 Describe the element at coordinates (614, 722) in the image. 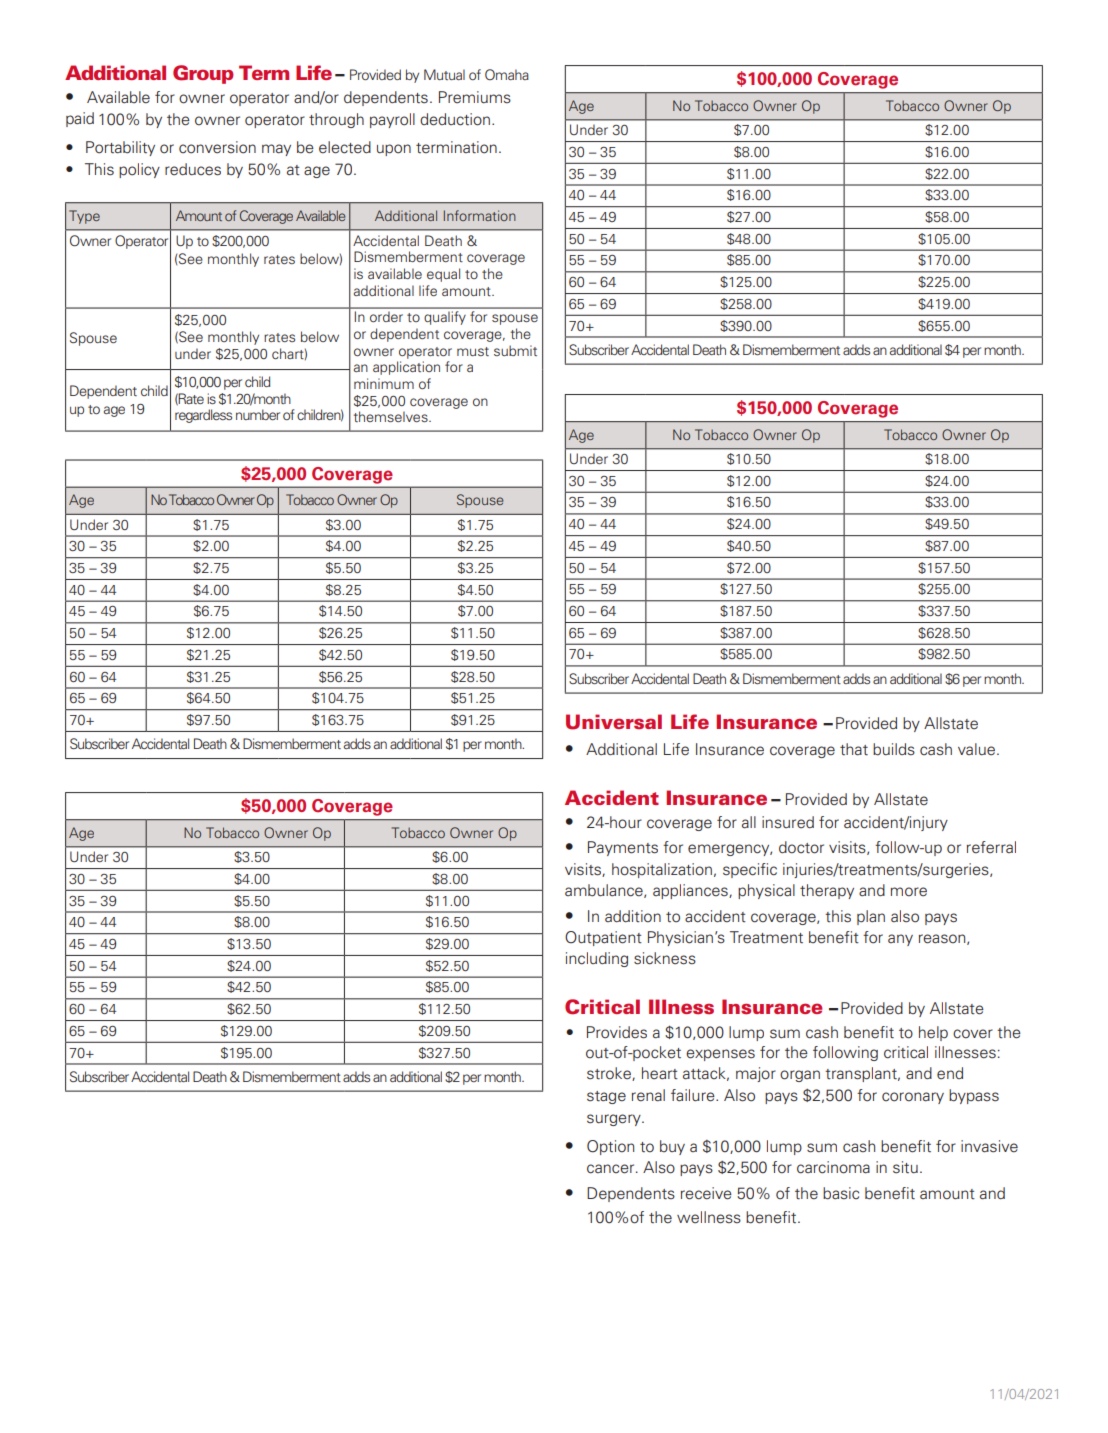

I see `Universal` at that location.
